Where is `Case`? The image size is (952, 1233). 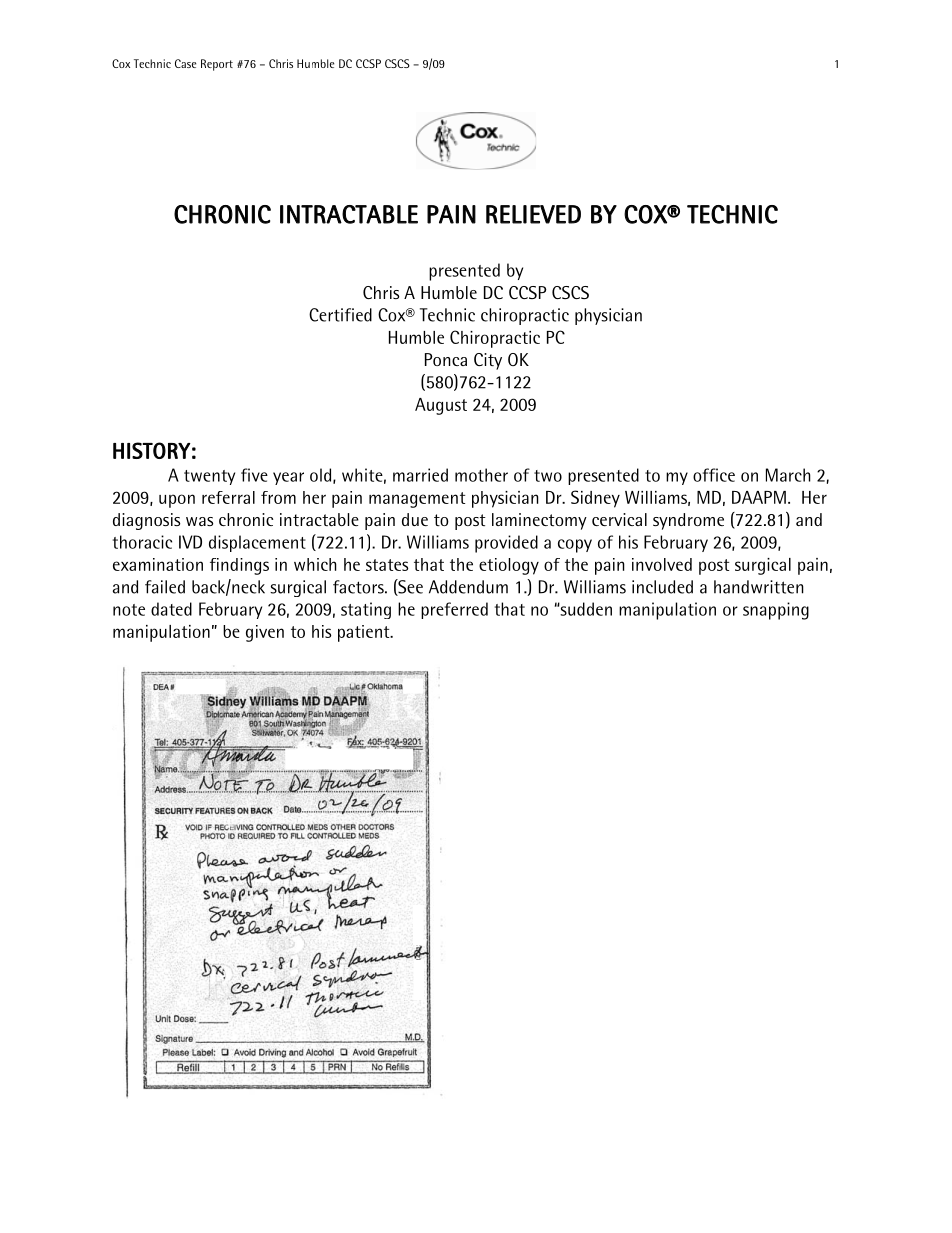 Case is located at coordinates (185, 63).
